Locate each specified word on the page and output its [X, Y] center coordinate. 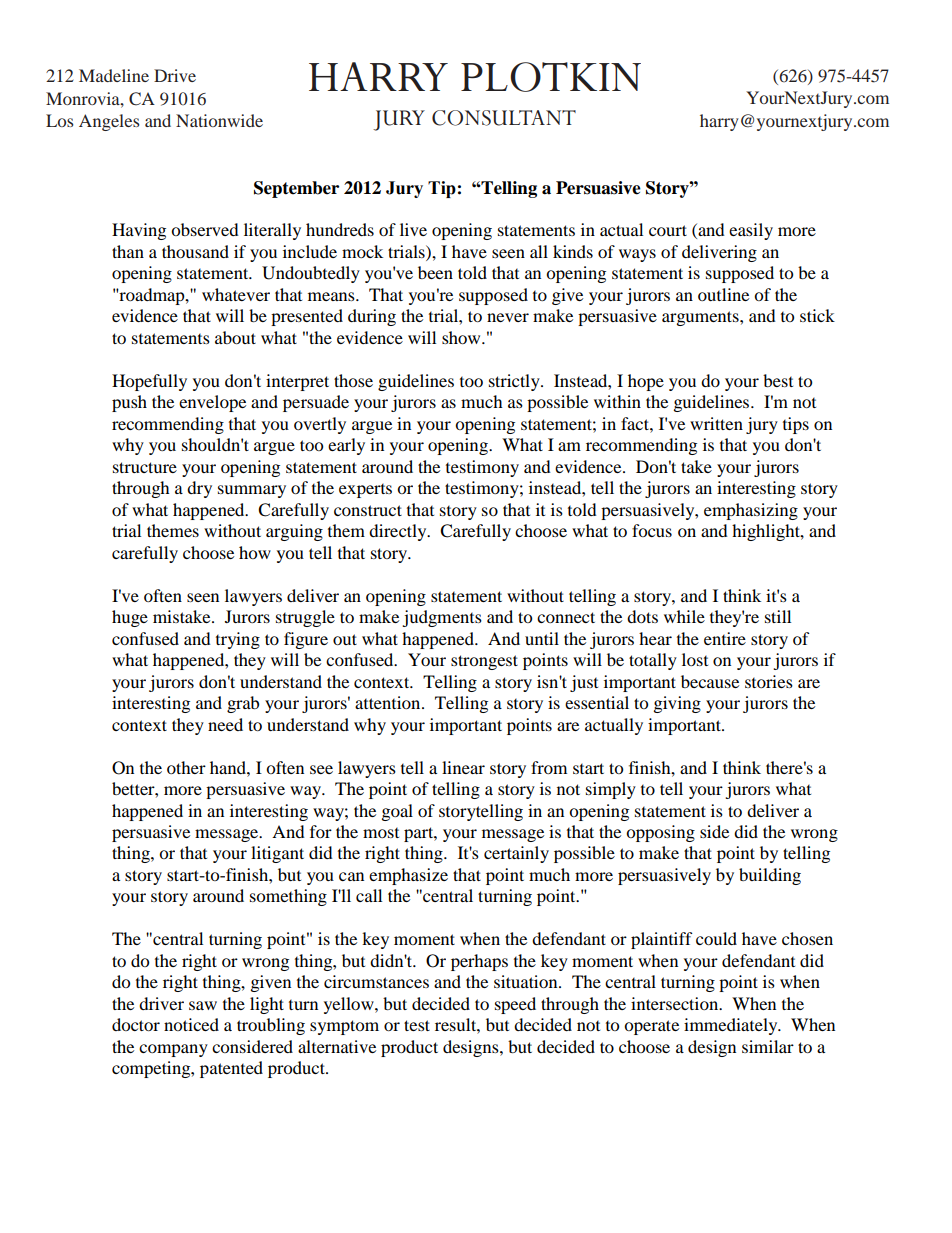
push [129, 403]
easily [751, 231]
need [225, 724]
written [716, 423]
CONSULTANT [504, 118]
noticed [191, 1024]
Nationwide [219, 120]
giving [677, 704]
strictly [515, 382]
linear [463, 767]
